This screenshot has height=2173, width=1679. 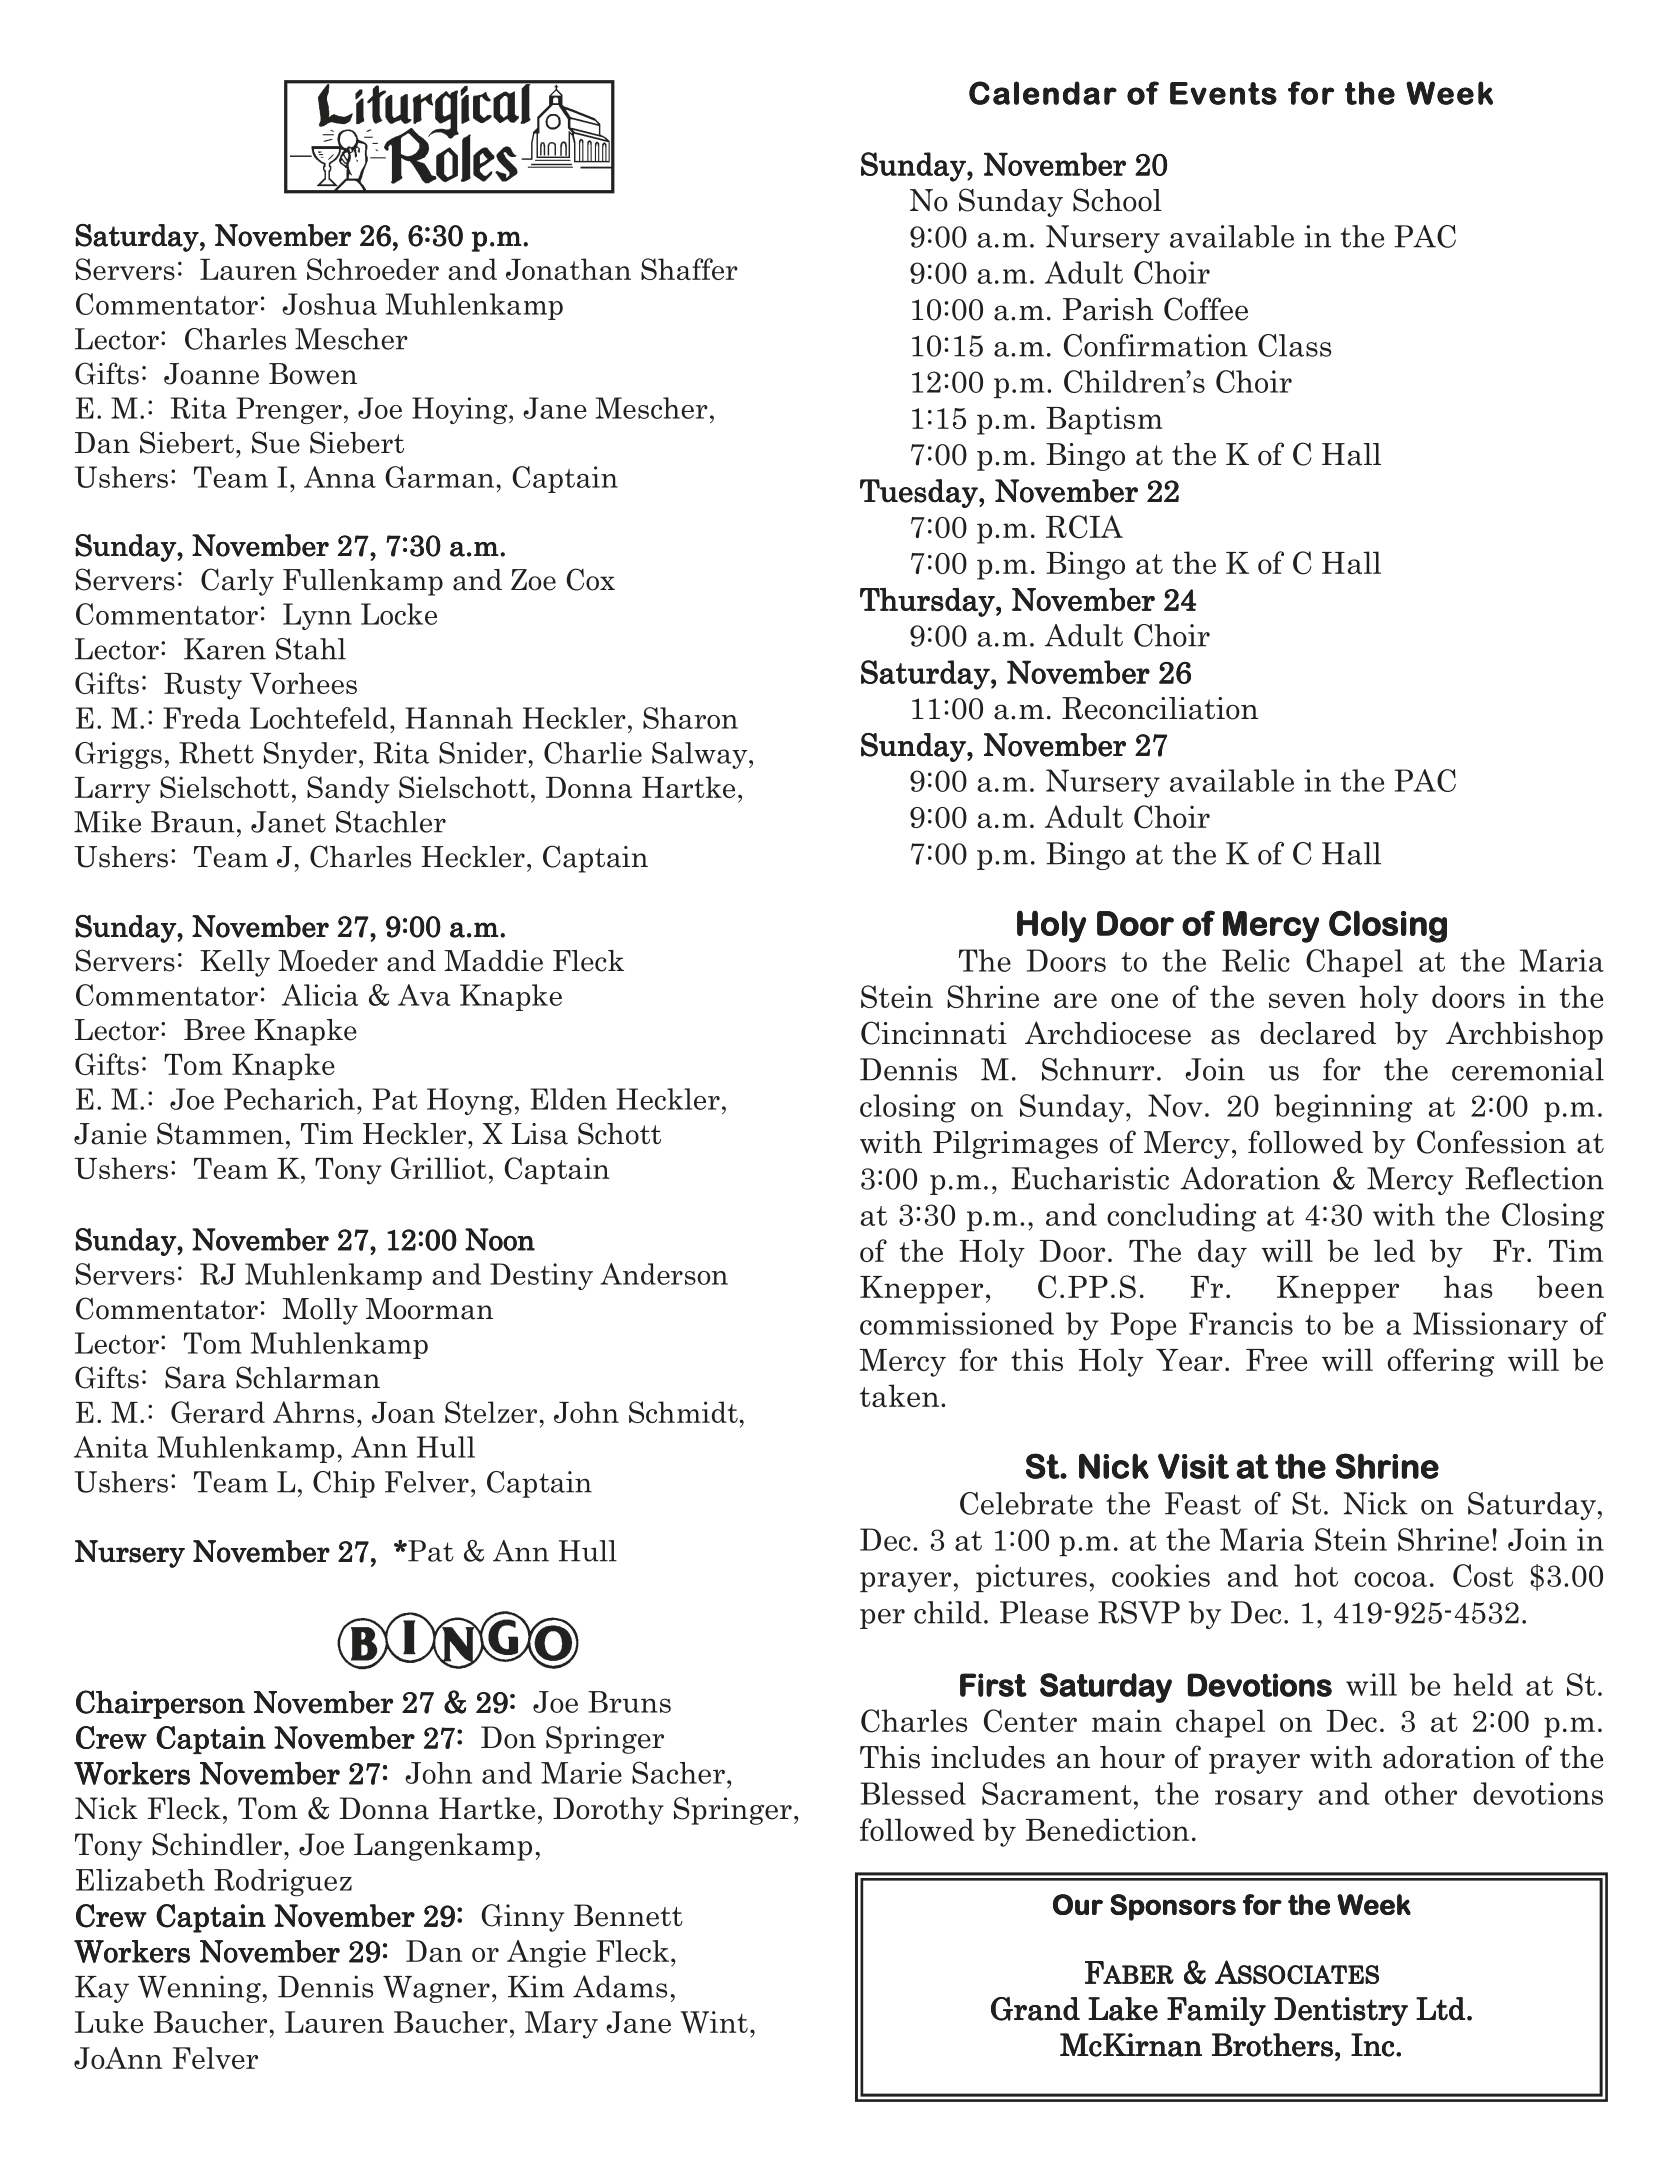 What do you see at coordinates (620, 1986) in the screenshot?
I see `Adams` at bounding box center [620, 1986].
